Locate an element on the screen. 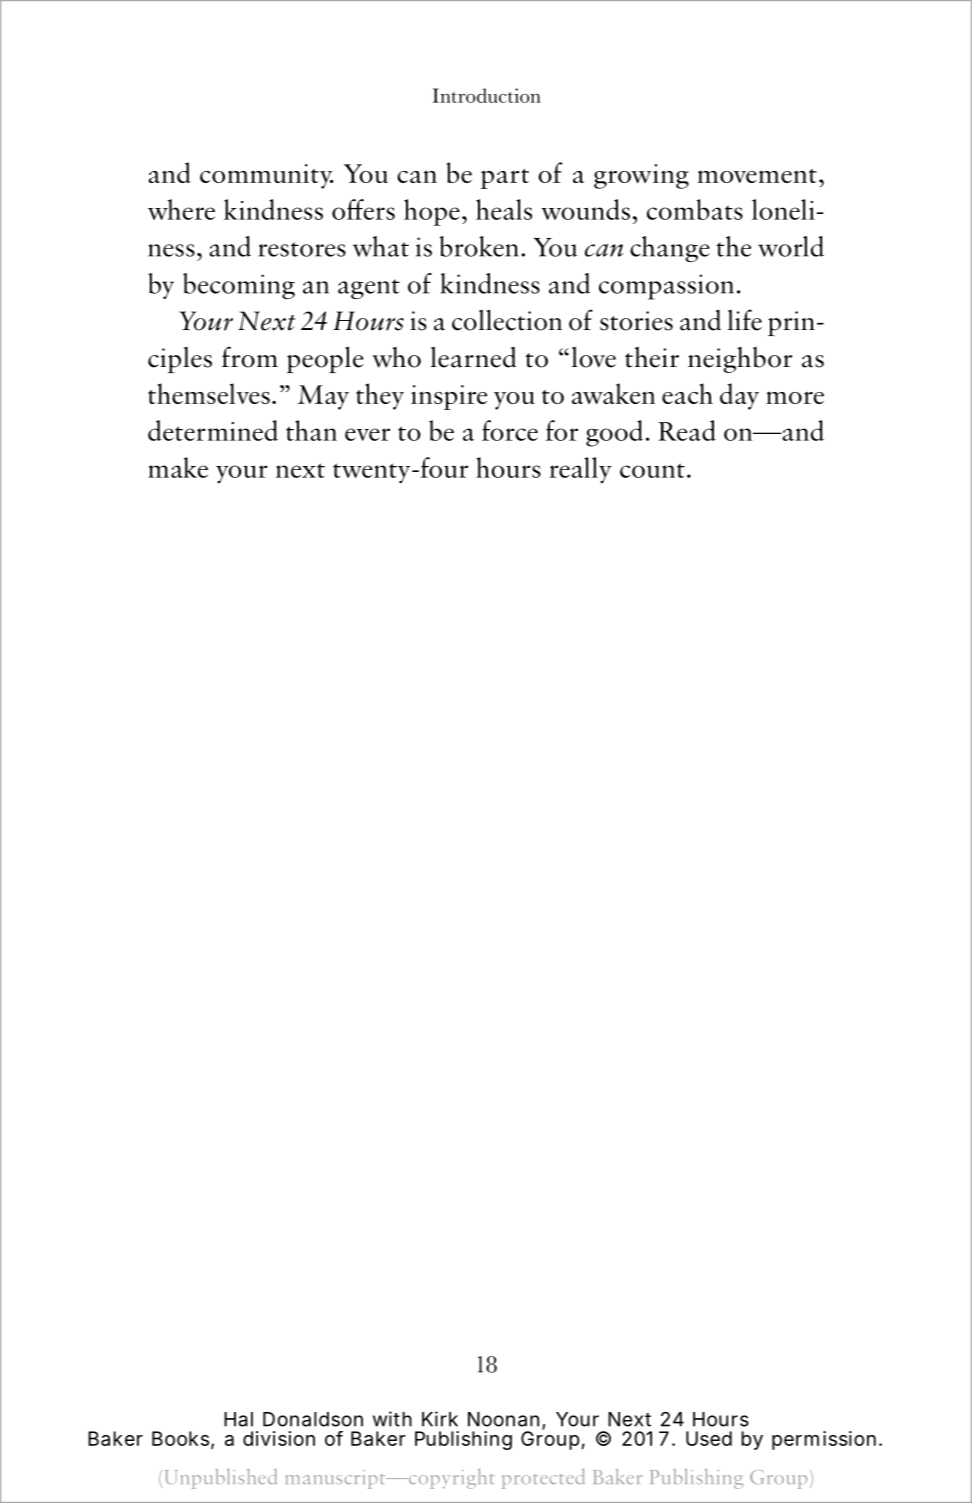 This screenshot has height=1503, width=972. division is located at coordinates (279, 1438).
